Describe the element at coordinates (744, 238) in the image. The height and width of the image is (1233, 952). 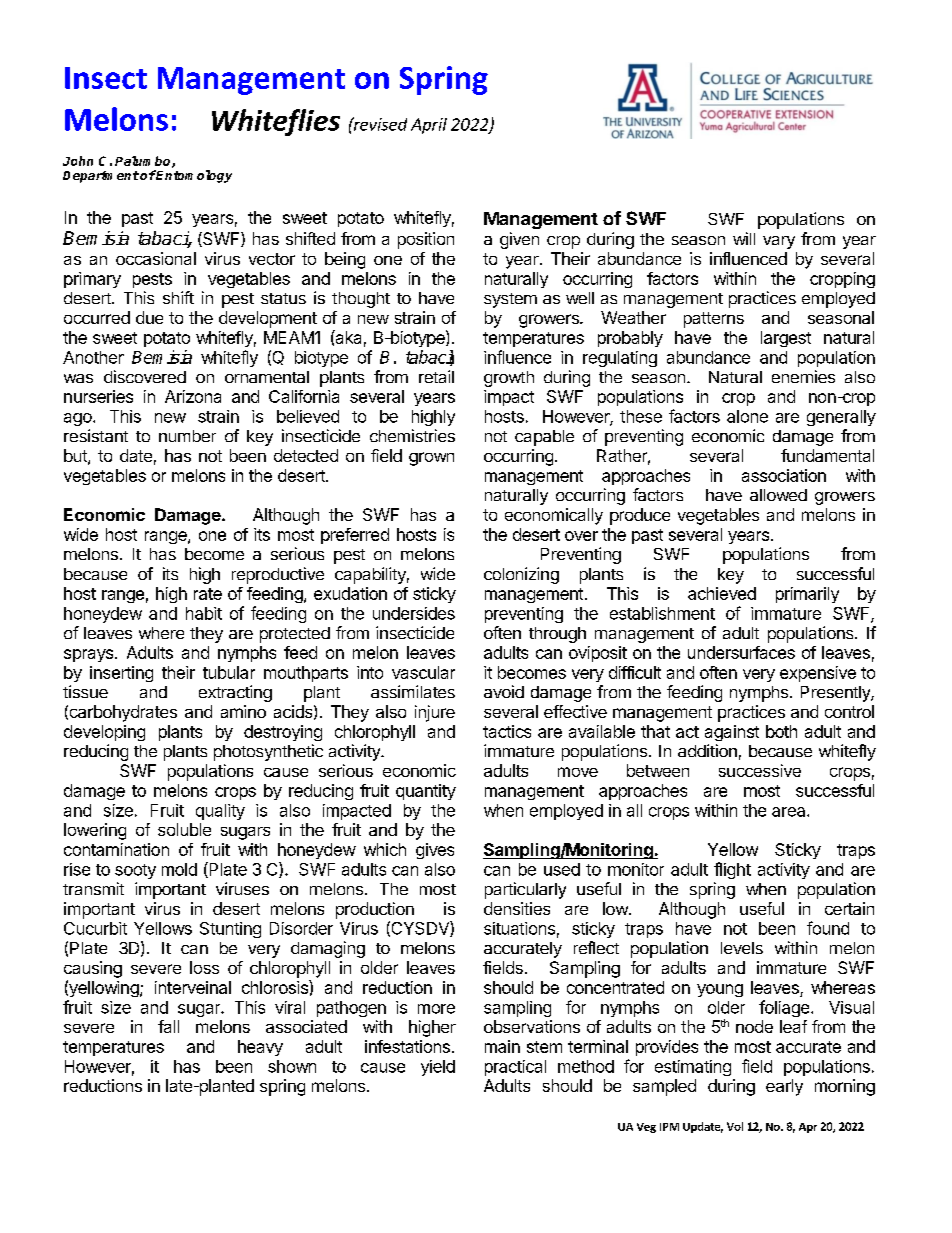
I see `will` at that location.
